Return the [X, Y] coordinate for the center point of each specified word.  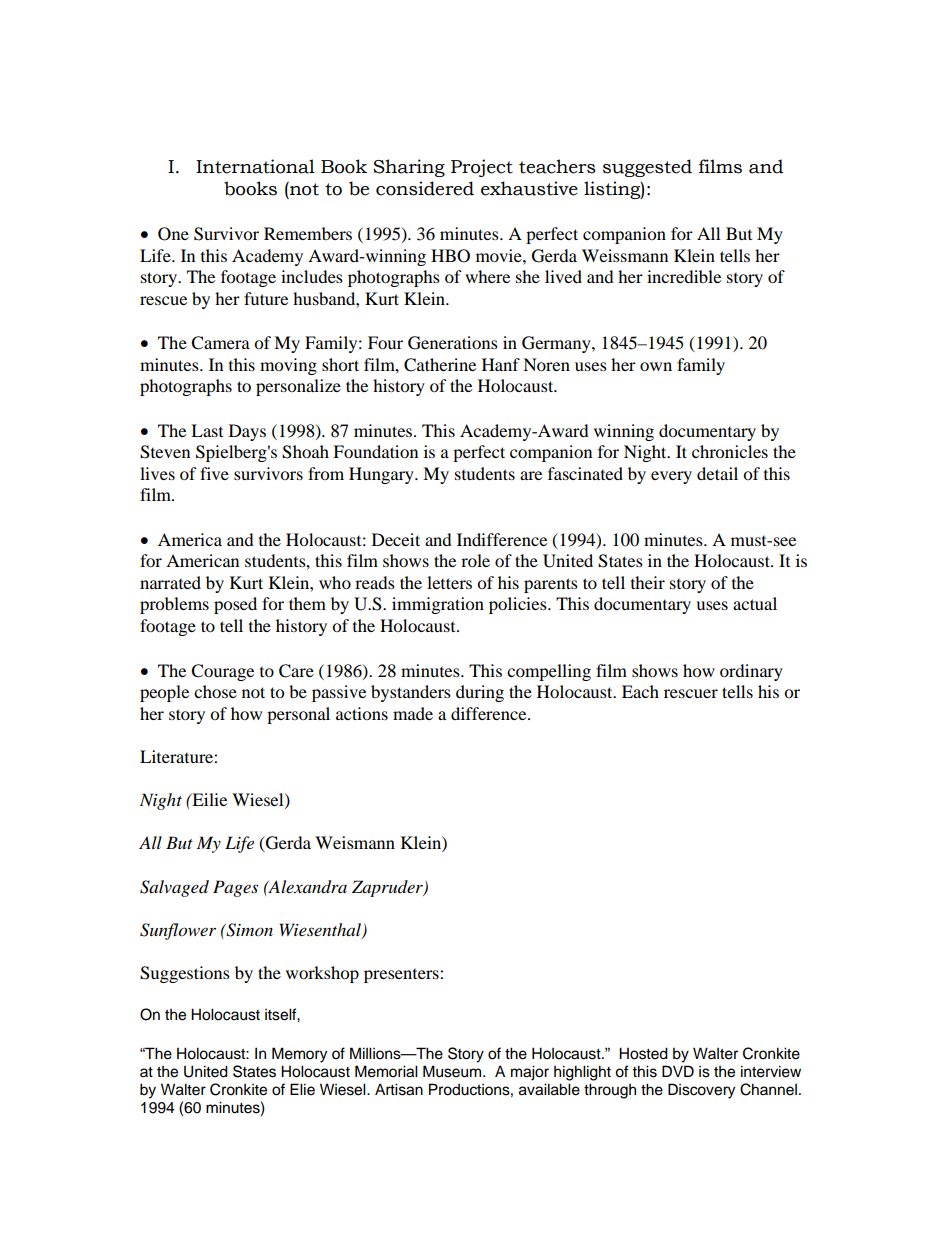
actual [755, 603]
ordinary [751, 672]
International [255, 166]
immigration [438, 605]
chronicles [730, 451]
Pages [235, 888]
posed [235, 605]
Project [482, 168]
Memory [299, 1055]
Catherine [440, 365]
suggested [647, 168]
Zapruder [388, 888]
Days [247, 432]
